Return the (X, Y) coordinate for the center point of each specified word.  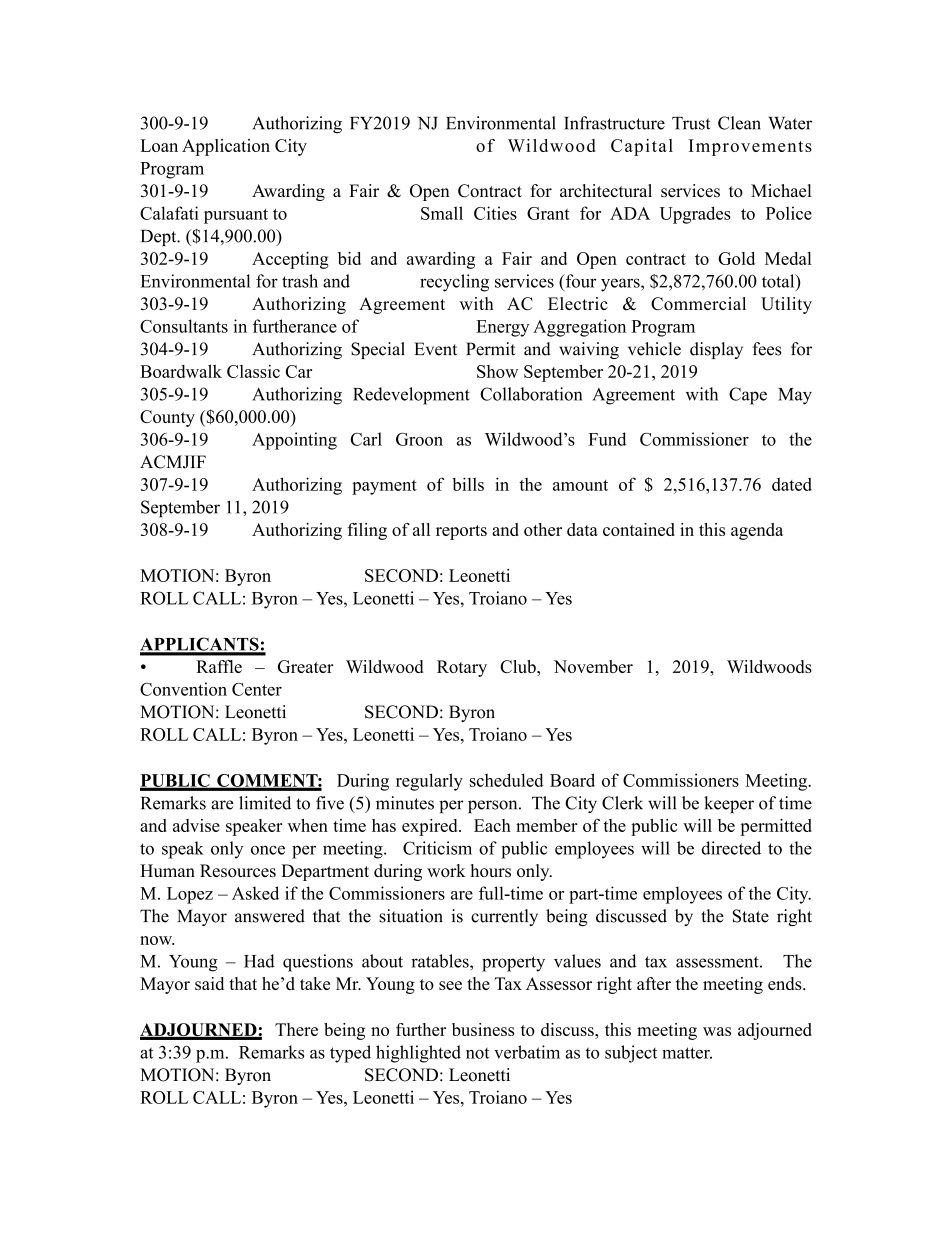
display (716, 350)
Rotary (462, 668)
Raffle (219, 666)
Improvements (750, 147)
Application (226, 147)
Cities (495, 213)
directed (731, 848)
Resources (238, 870)
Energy (502, 328)
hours (490, 870)
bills (468, 484)
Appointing (294, 441)
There (296, 1029)
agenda (757, 531)
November (593, 666)
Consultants (184, 326)
